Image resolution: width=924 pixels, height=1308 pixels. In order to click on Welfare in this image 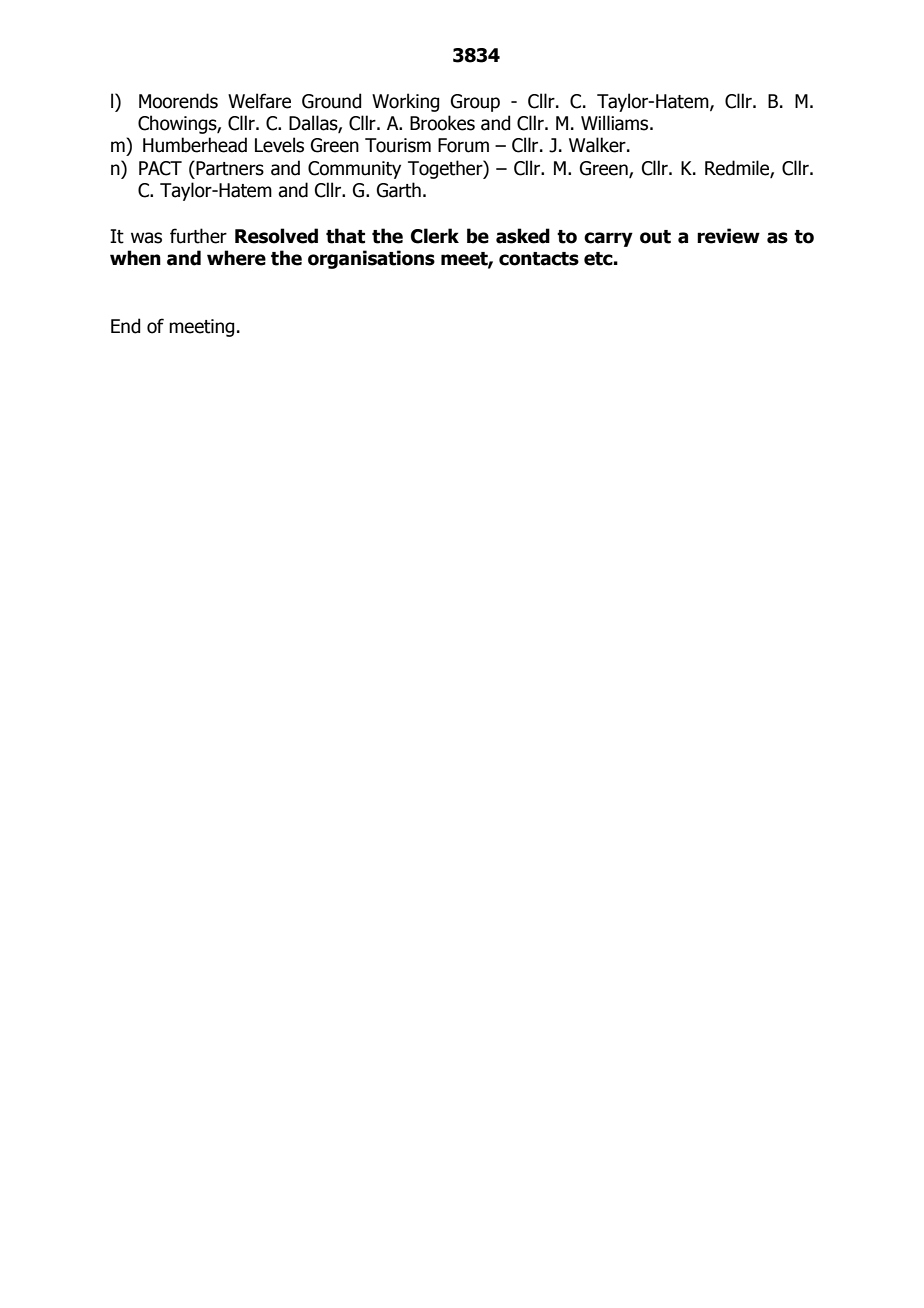, I will do `click(259, 101)`.
